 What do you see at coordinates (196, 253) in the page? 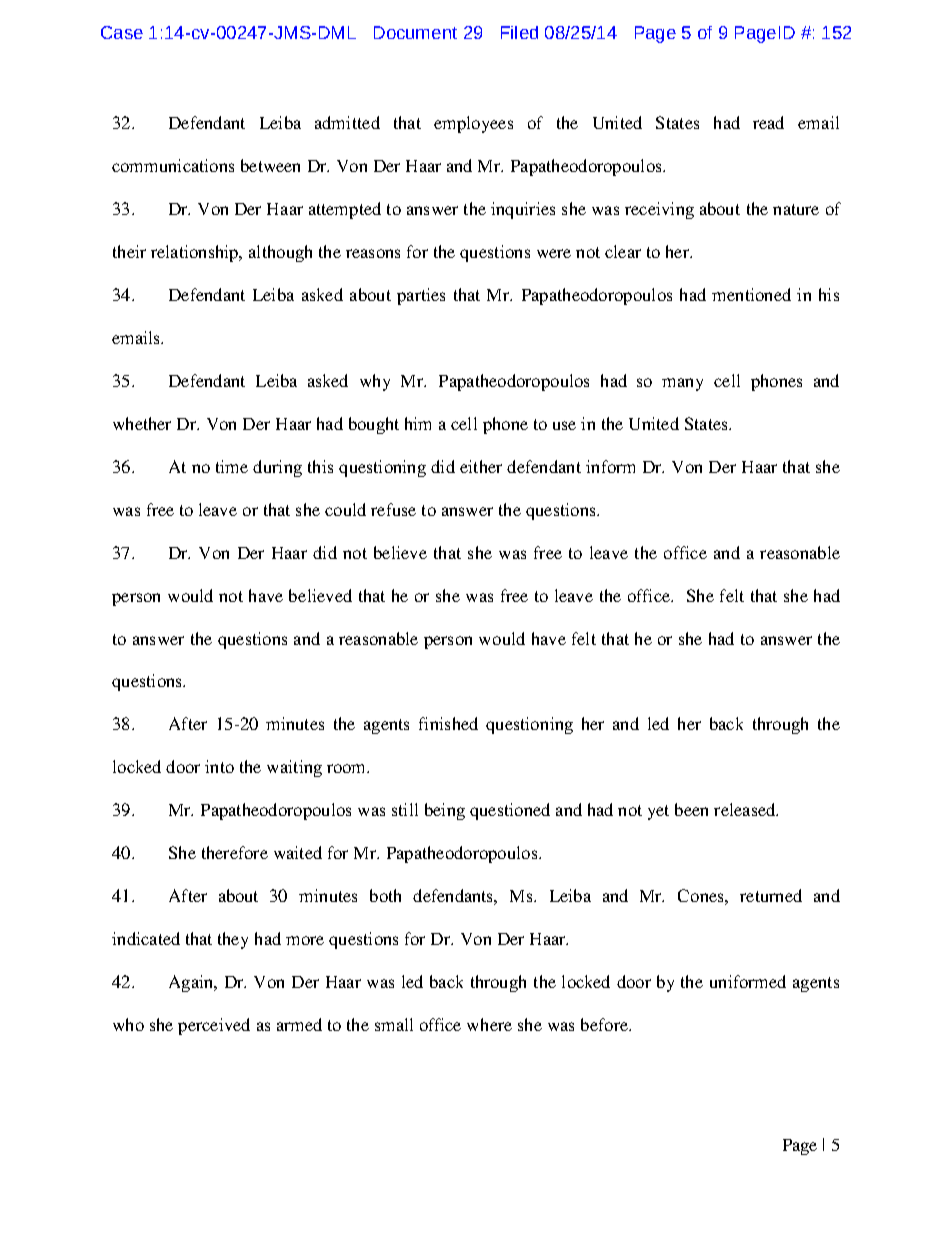
I see `relationship` at bounding box center [196, 253].
